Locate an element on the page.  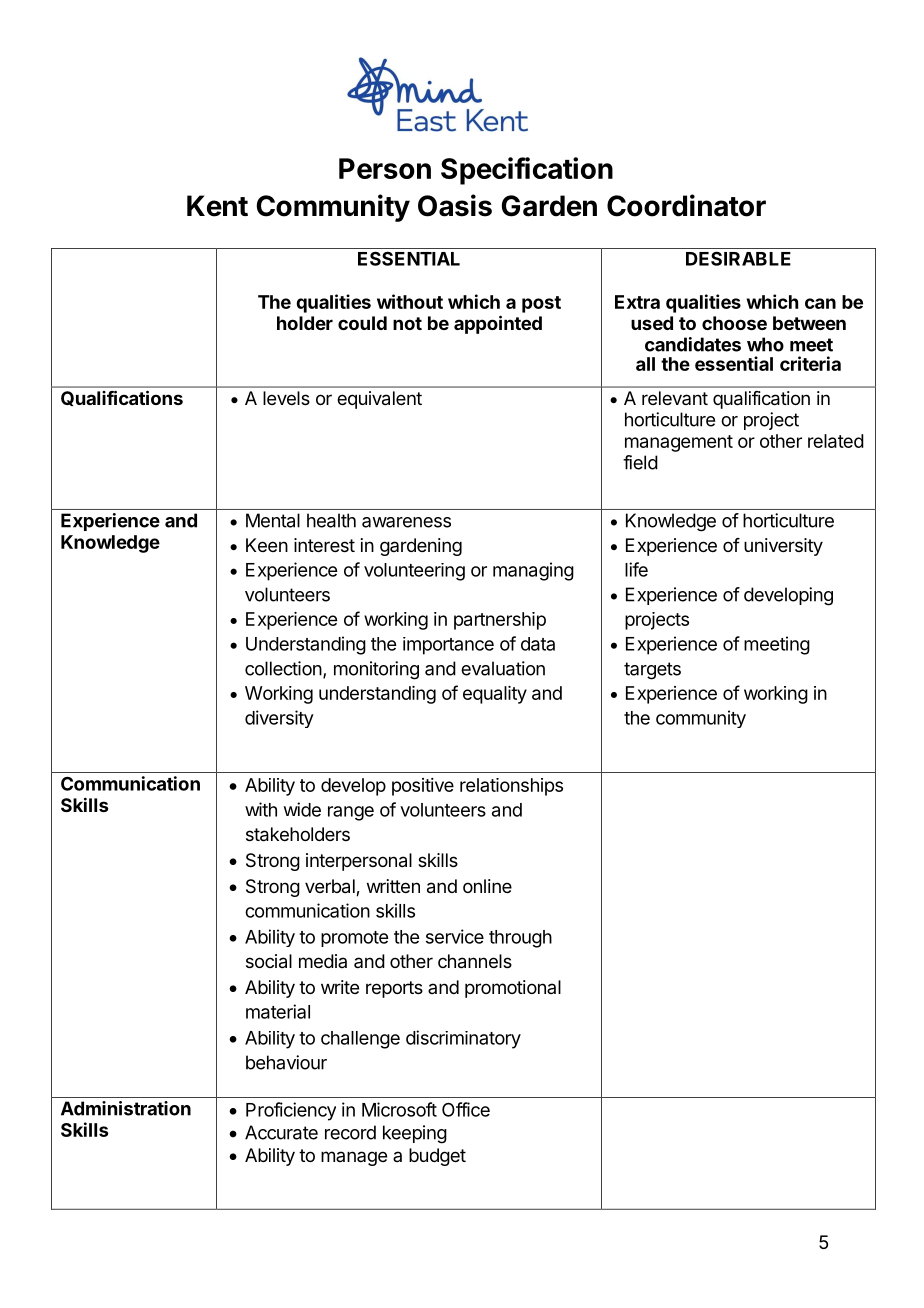
who is located at coordinates (765, 344).
